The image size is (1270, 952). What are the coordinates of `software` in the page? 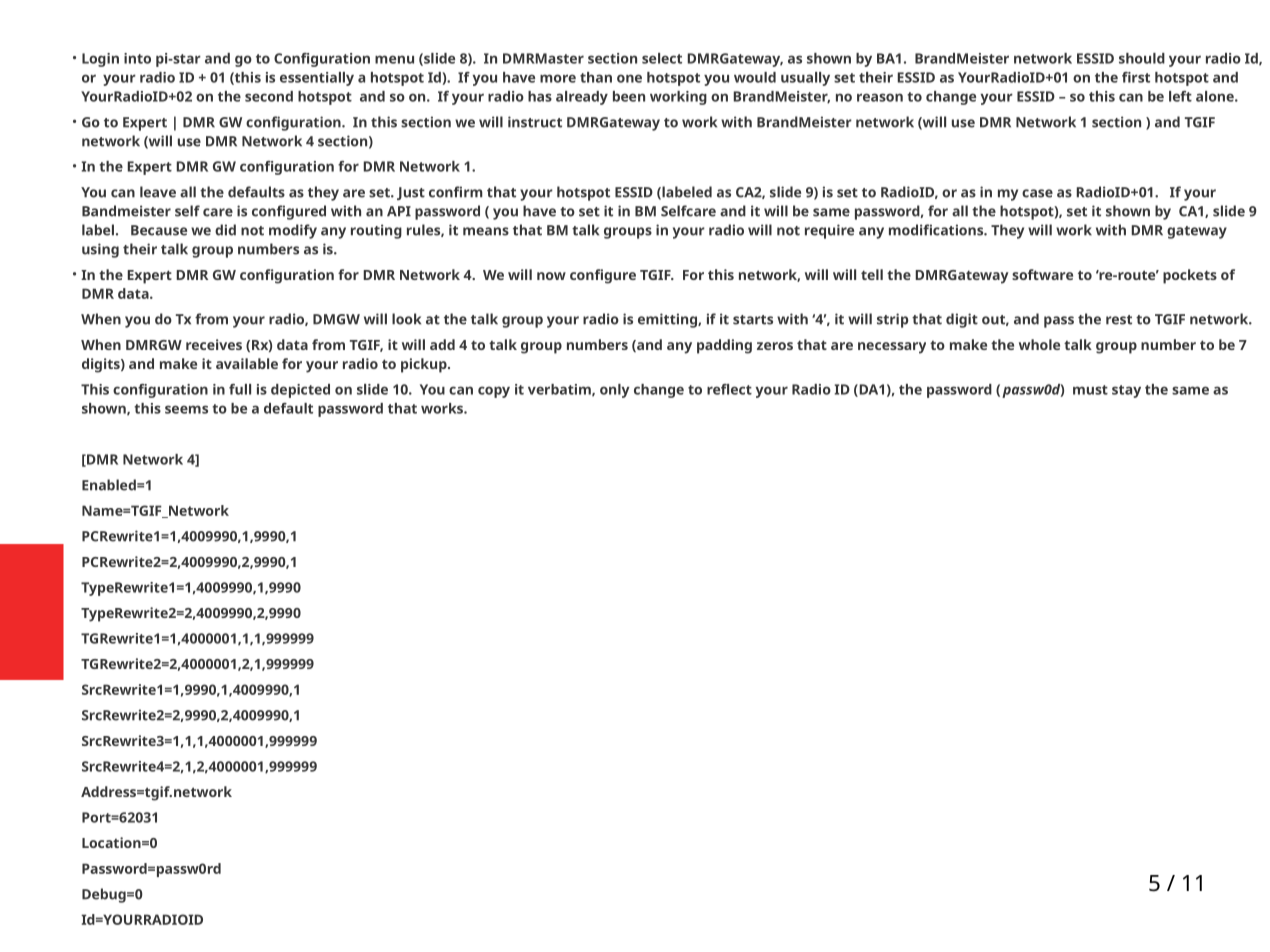 It's located at (1042, 274).
